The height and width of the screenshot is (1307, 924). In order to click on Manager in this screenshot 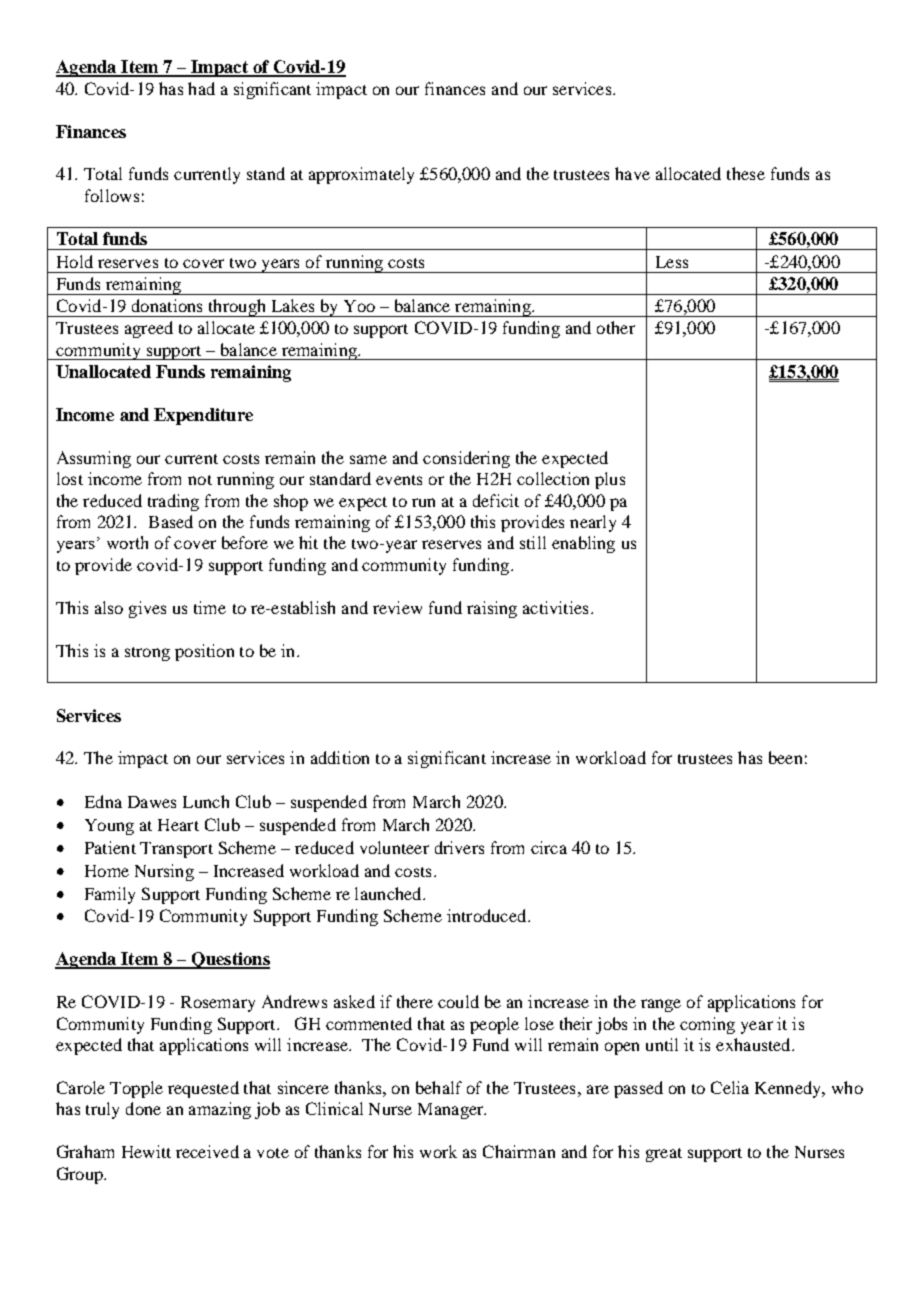, I will do `click(452, 1111)`.
